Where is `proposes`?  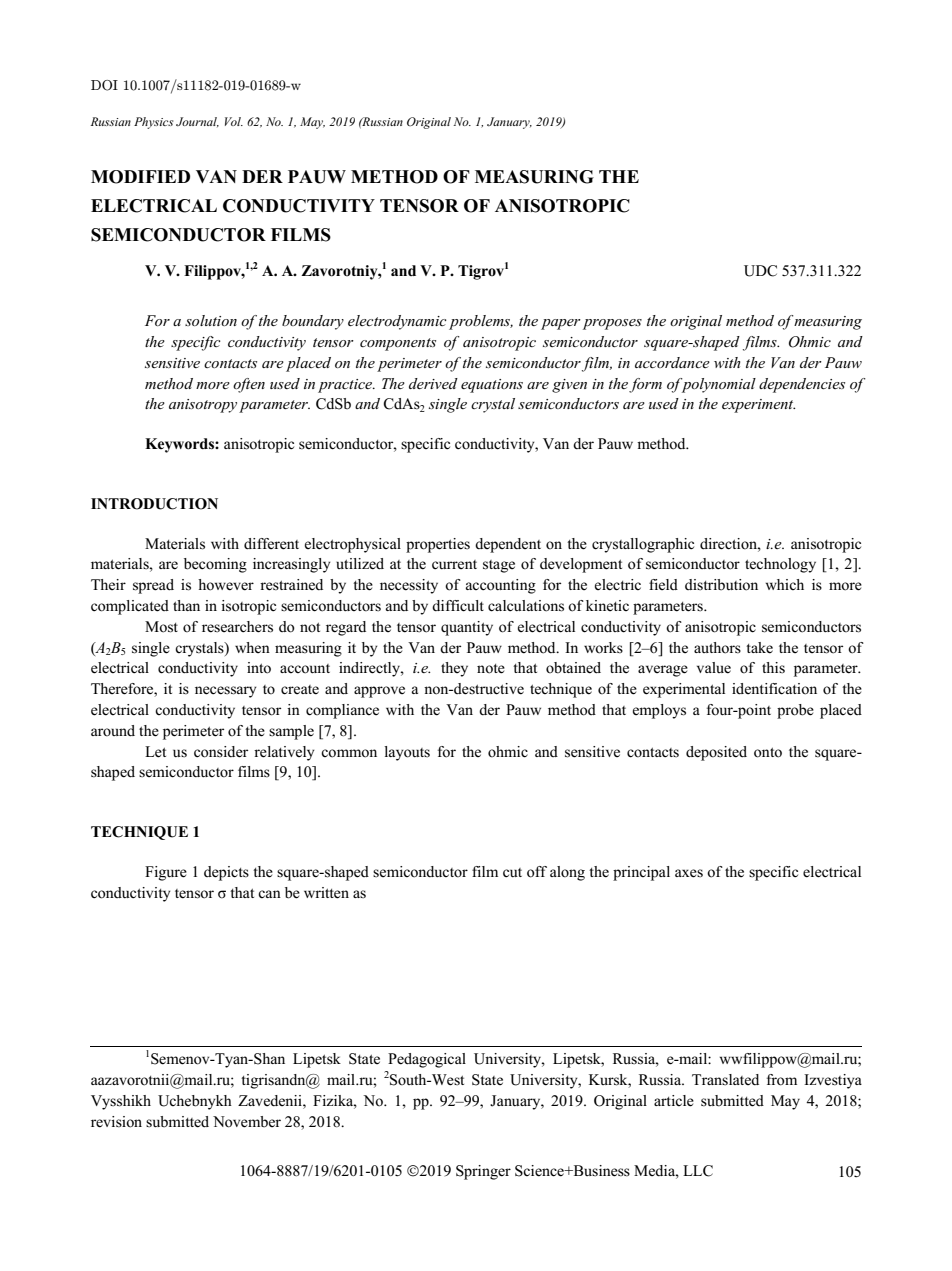 proposes is located at coordinates (612, 324).
